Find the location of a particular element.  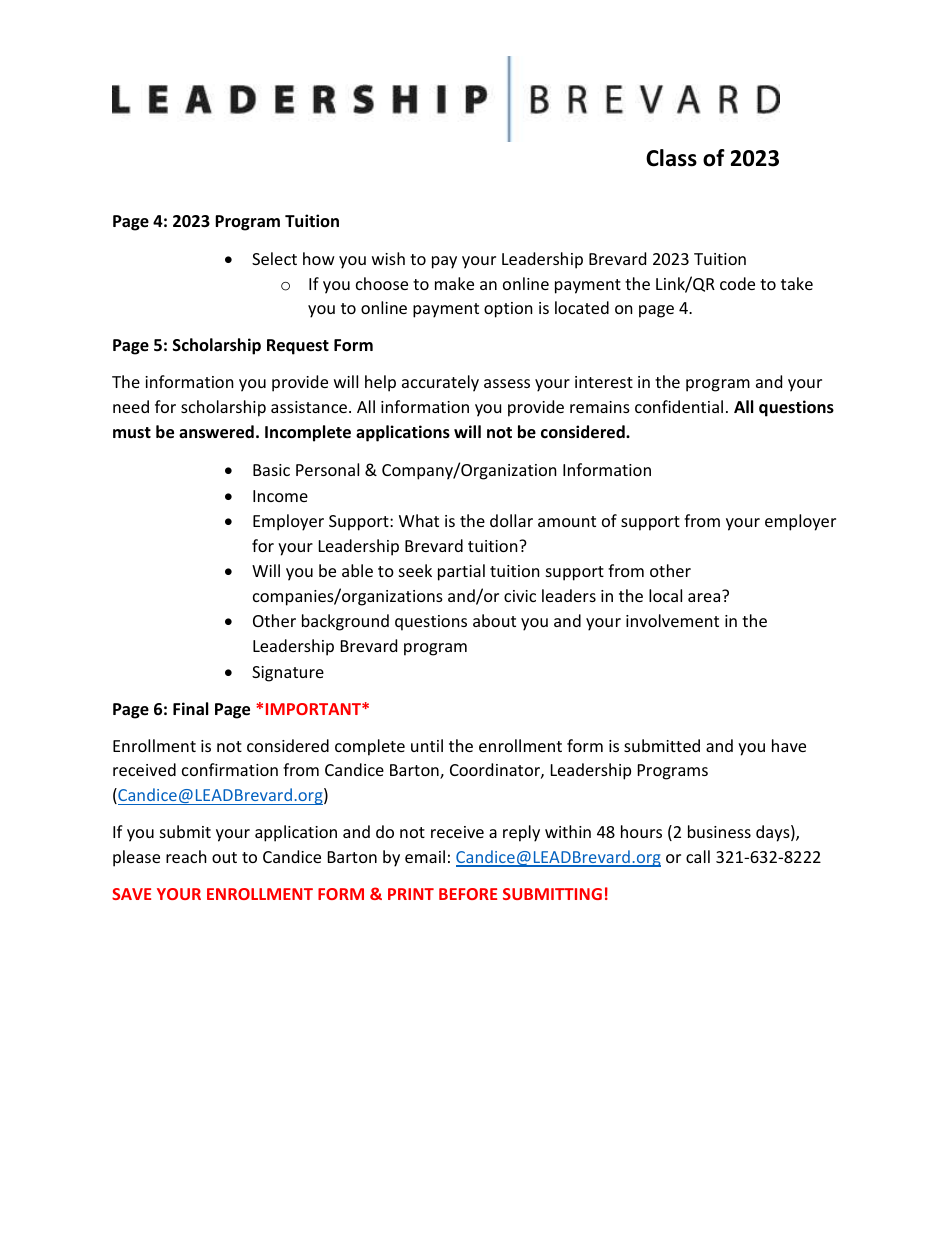

Income is located at coordinates (280, 496).
